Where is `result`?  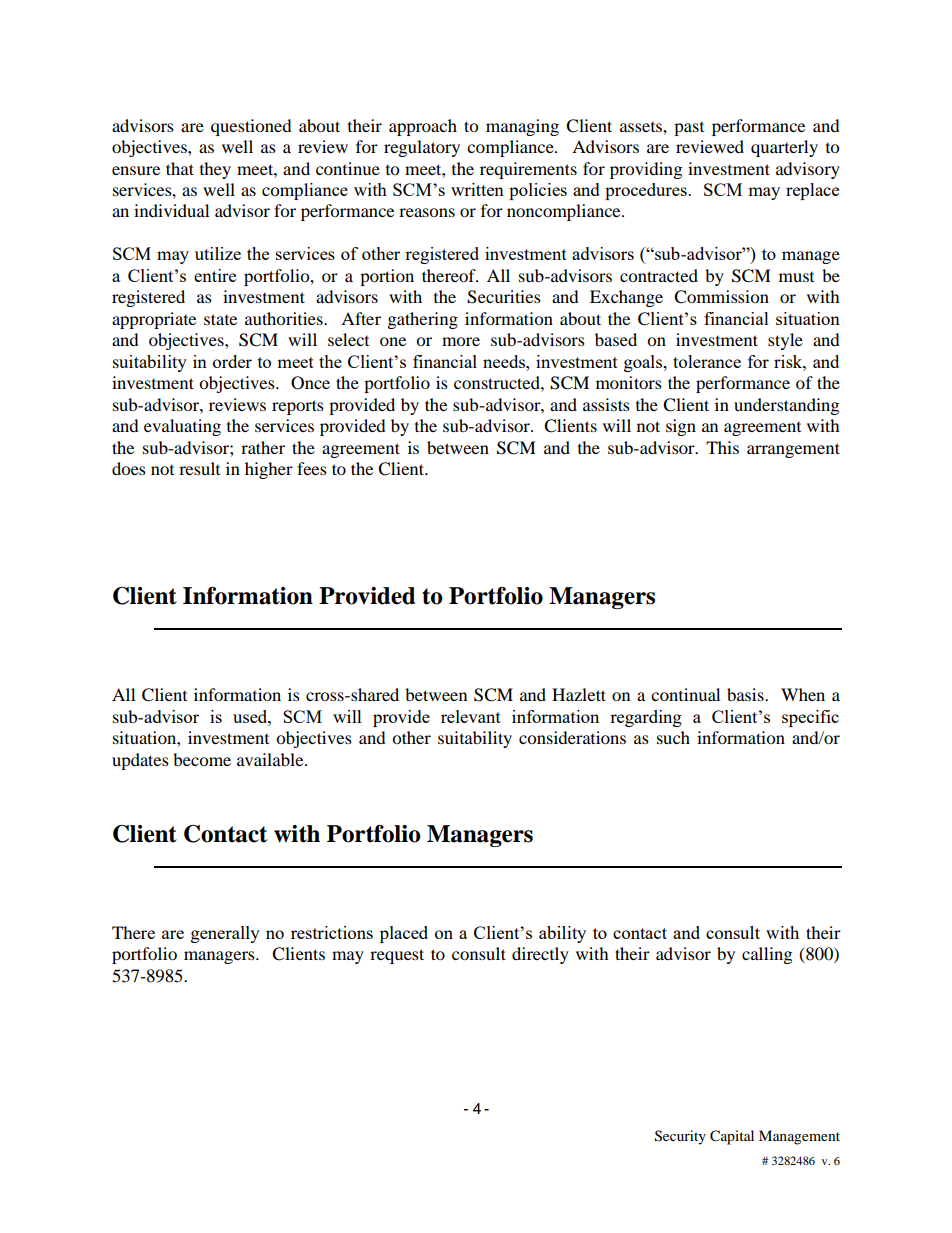 result is located at coordinates (199, 468).
